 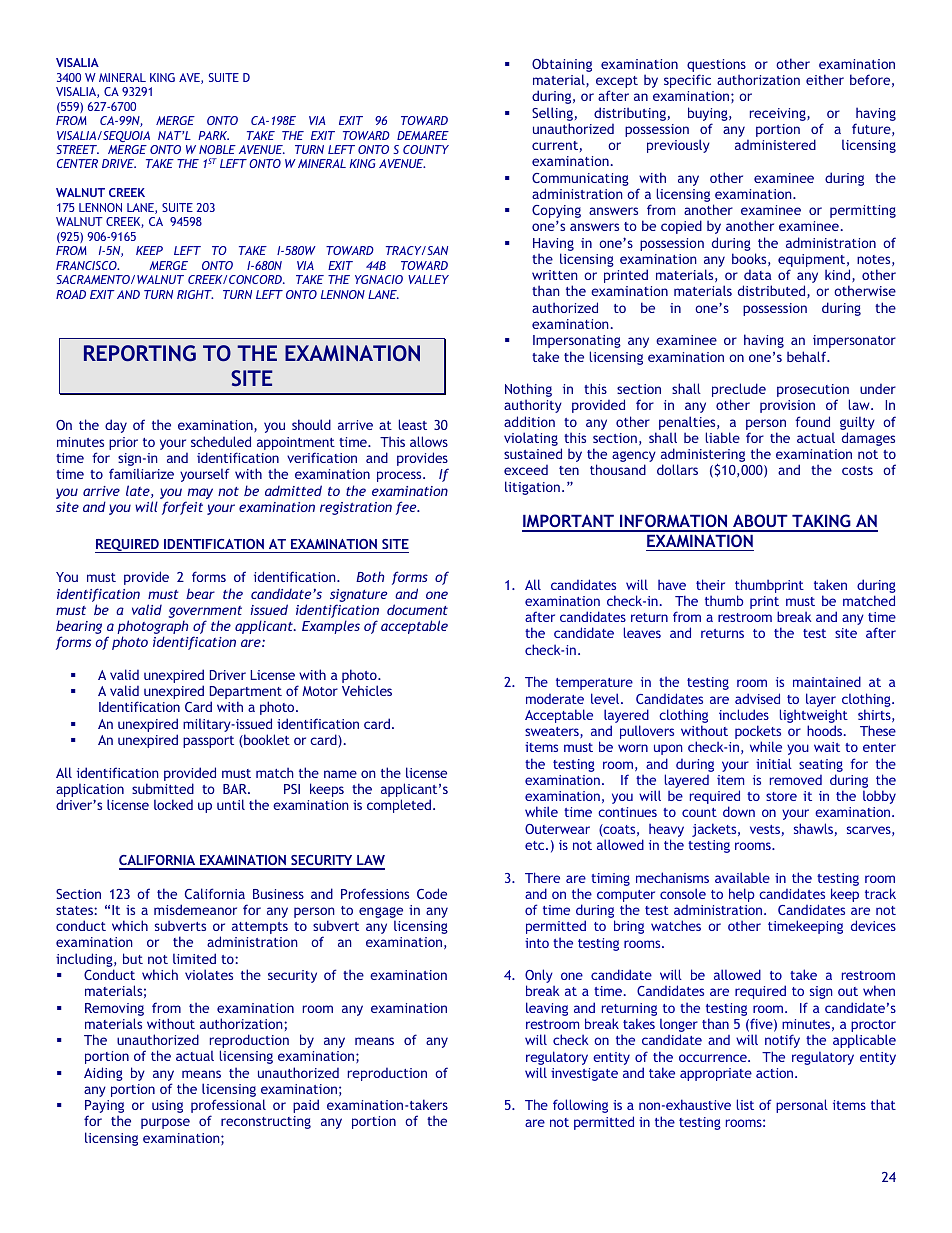 What do you see at coordinates (774, 763) in the page?
I see `initial` at bounding box center [774, 763].
